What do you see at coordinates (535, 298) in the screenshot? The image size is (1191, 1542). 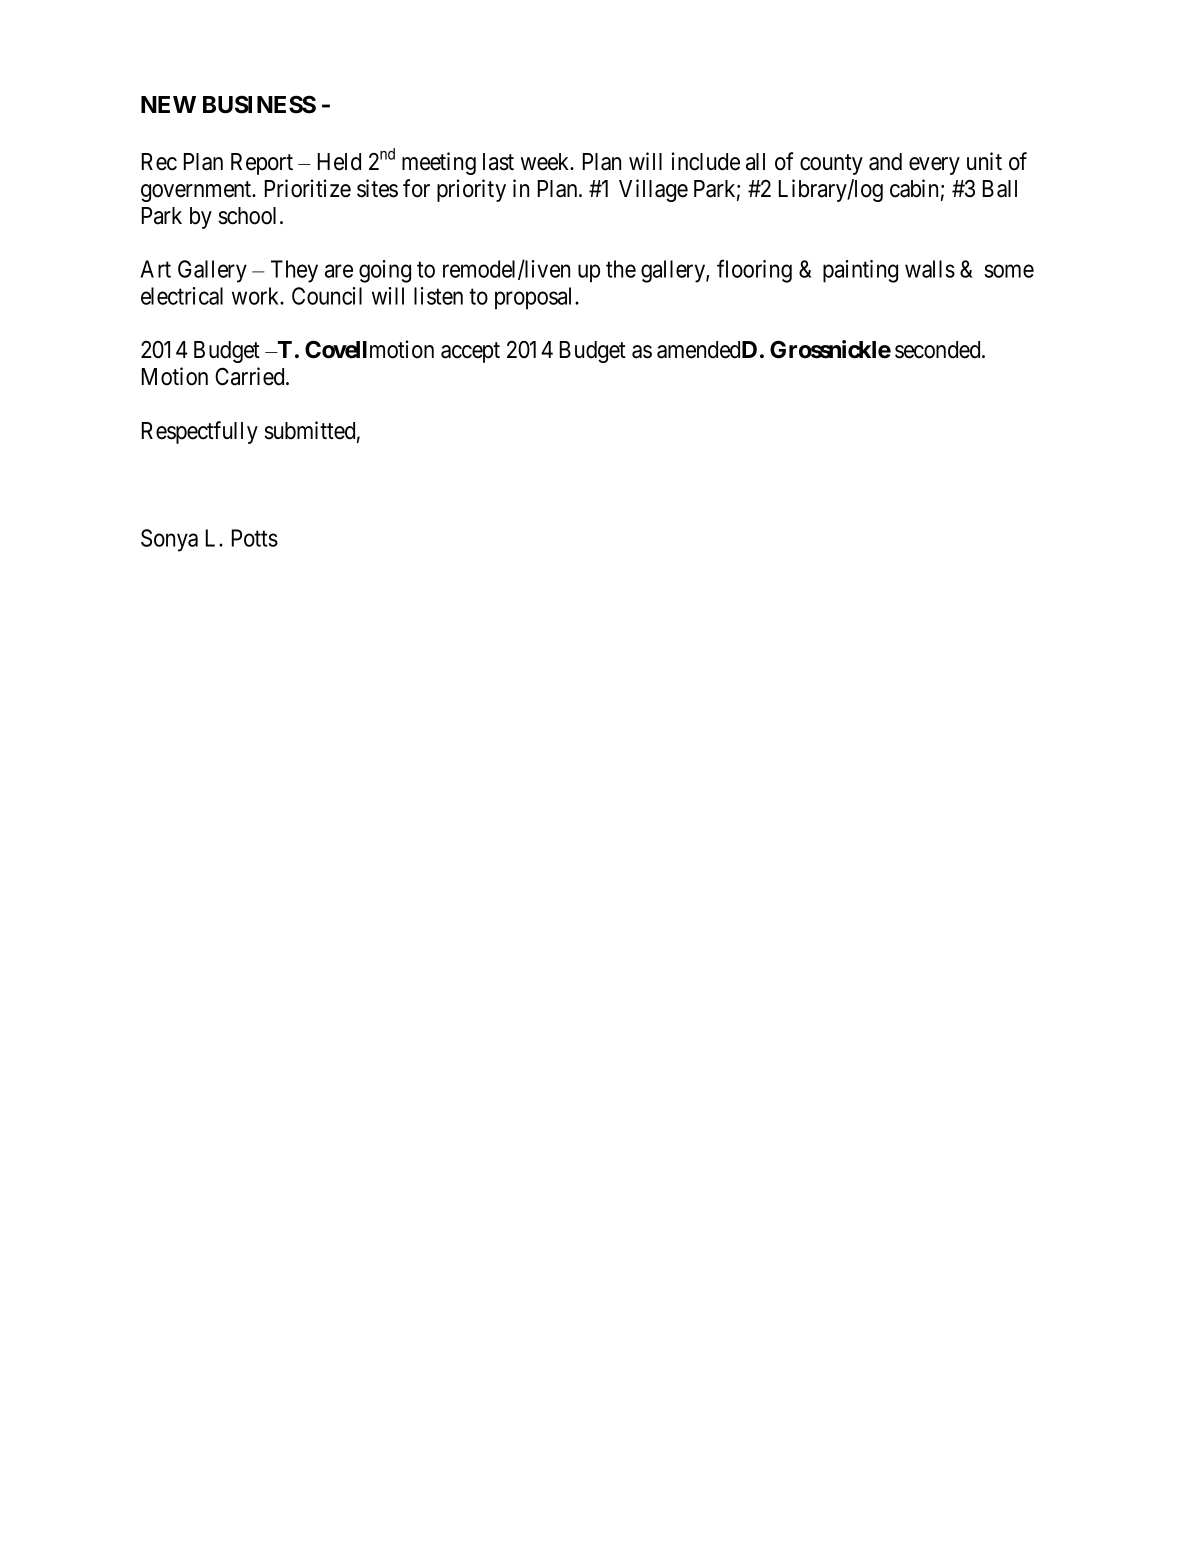 I see `proposal` at bounding box center [535, 298].
